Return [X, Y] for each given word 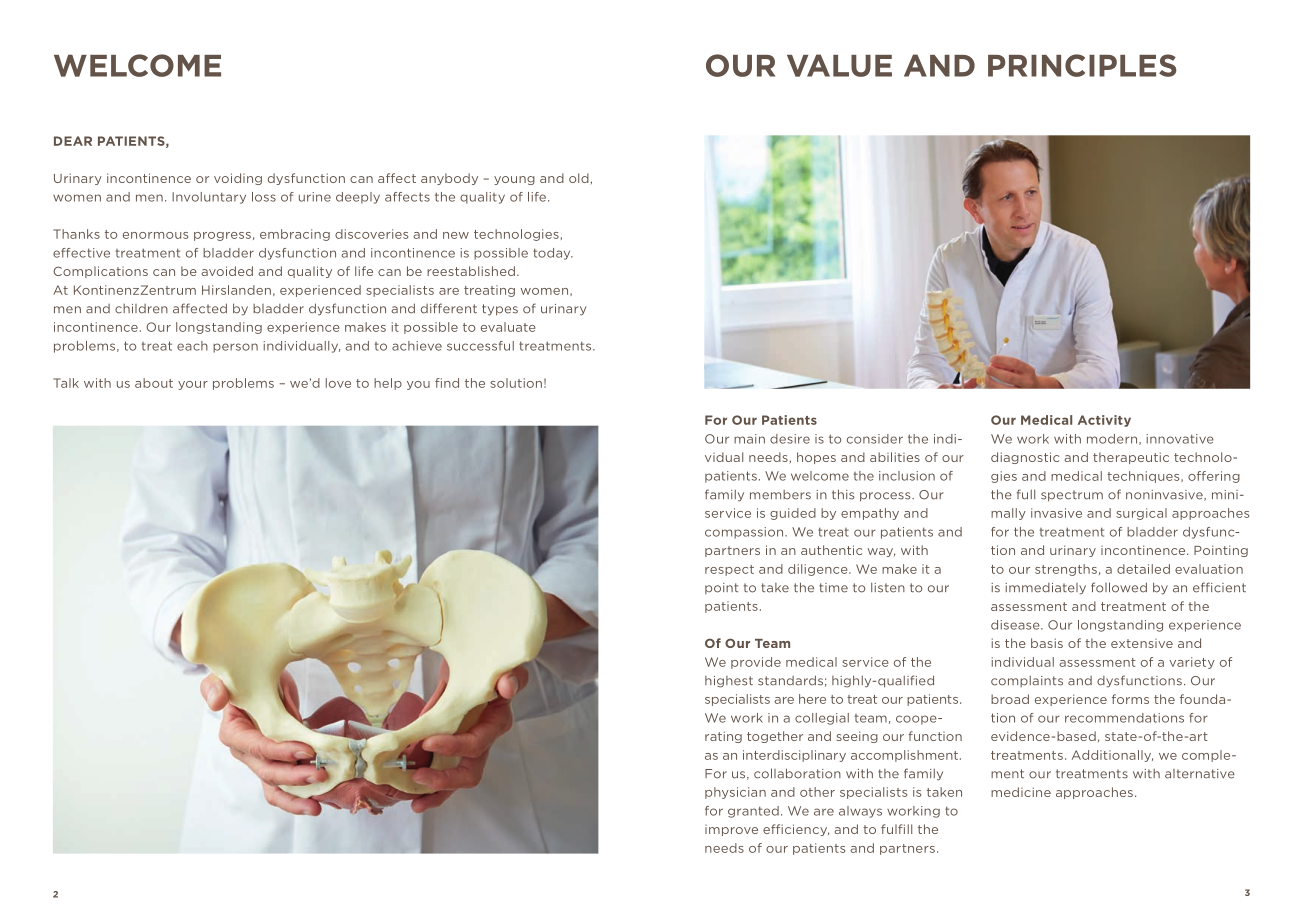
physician [735, 793]
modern [1112, 439]
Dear [73, 141]
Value [839, 65]
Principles [1082, 65]
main [749, 439]
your [193, 385]
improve [731, 830]
